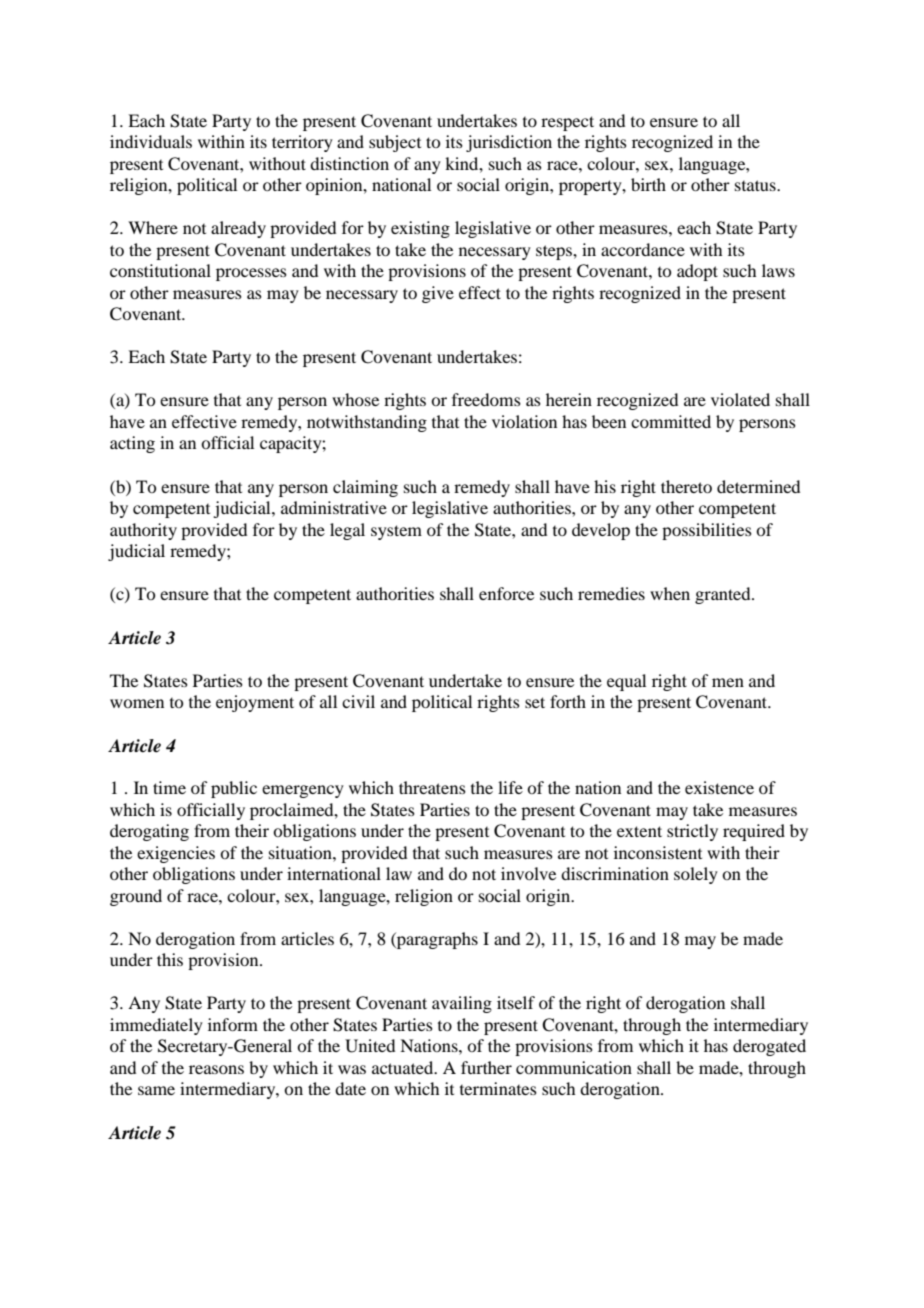 This screenshot has height=1308, width=924. I want to click on threatens, so click(432, 787).
